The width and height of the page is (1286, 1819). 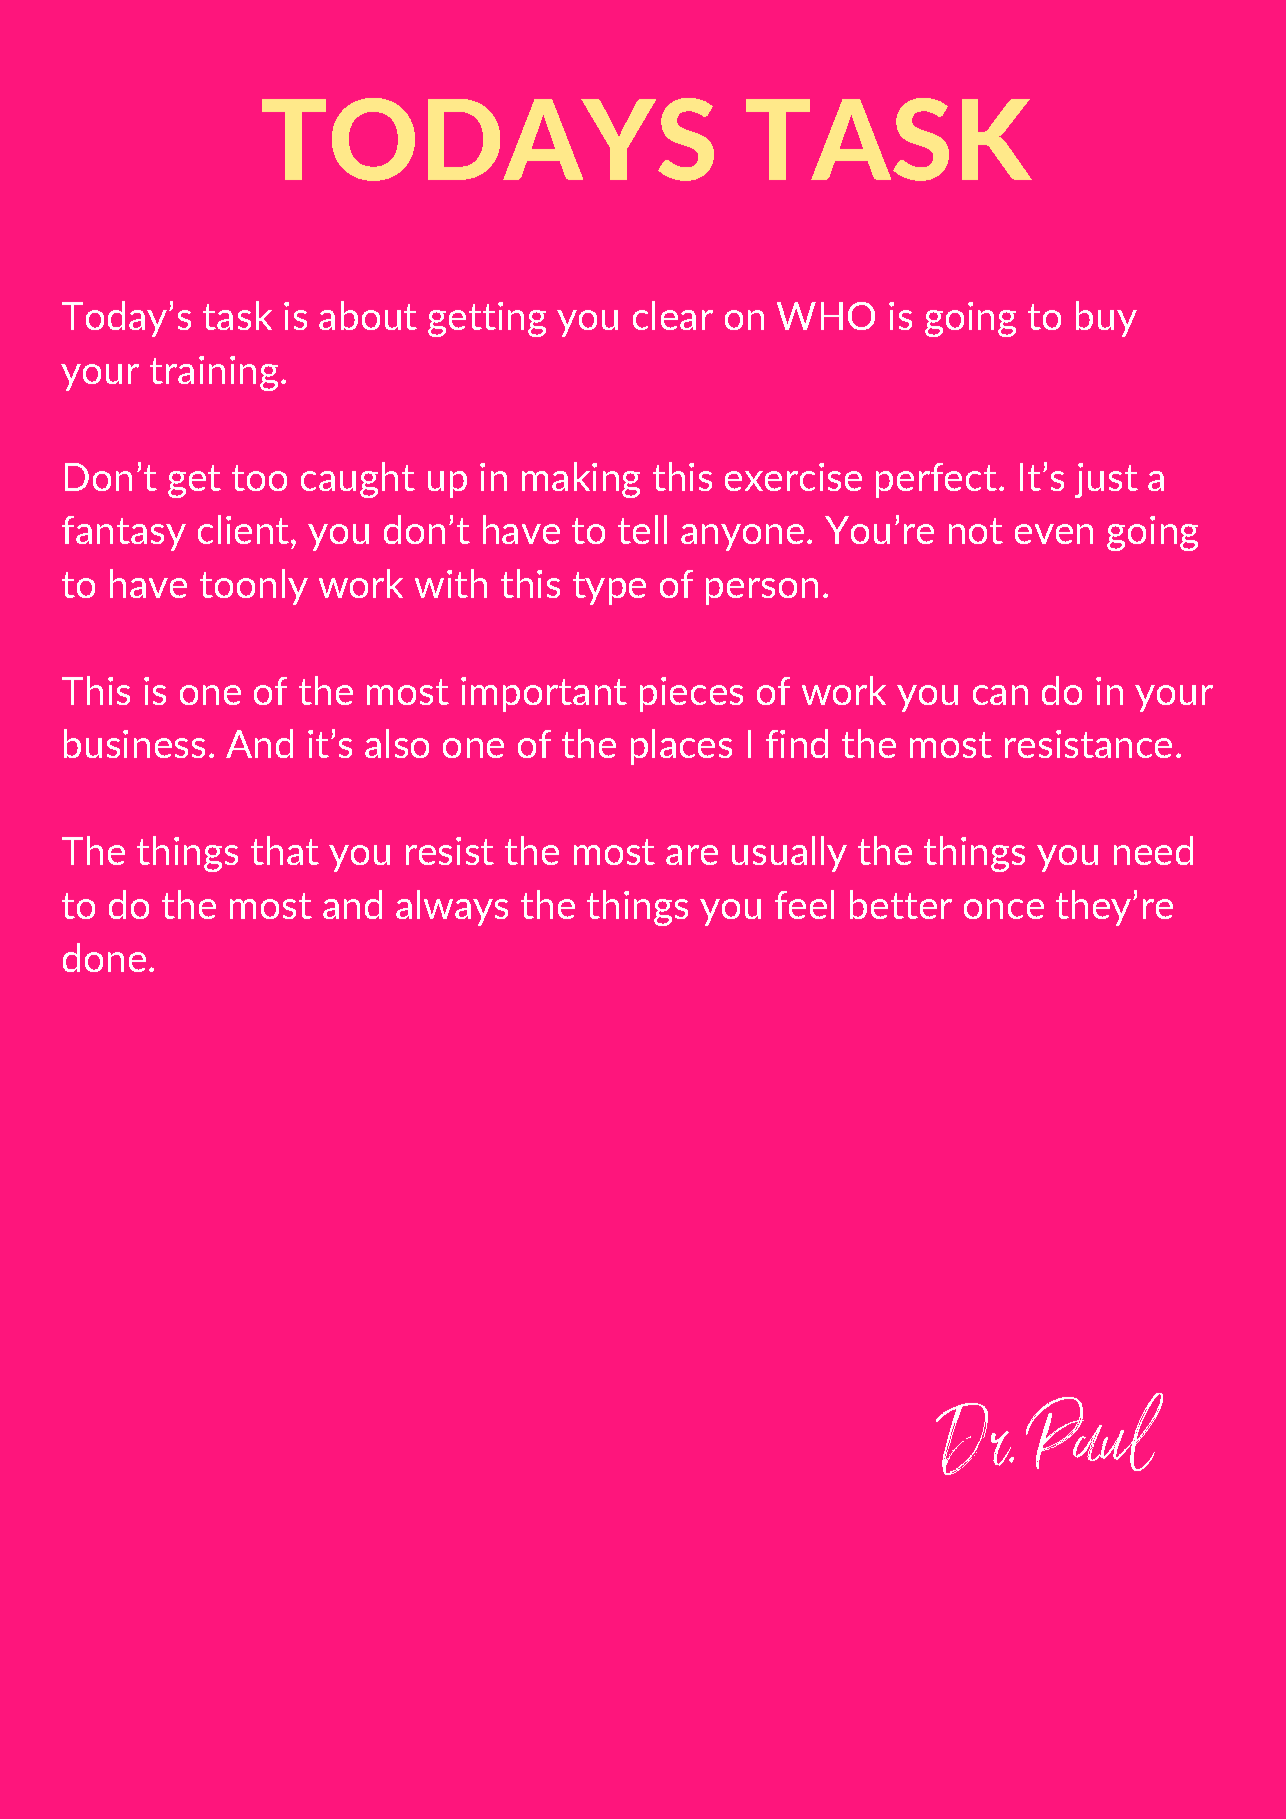 I want to click on done, so click(x=104, y=957).
